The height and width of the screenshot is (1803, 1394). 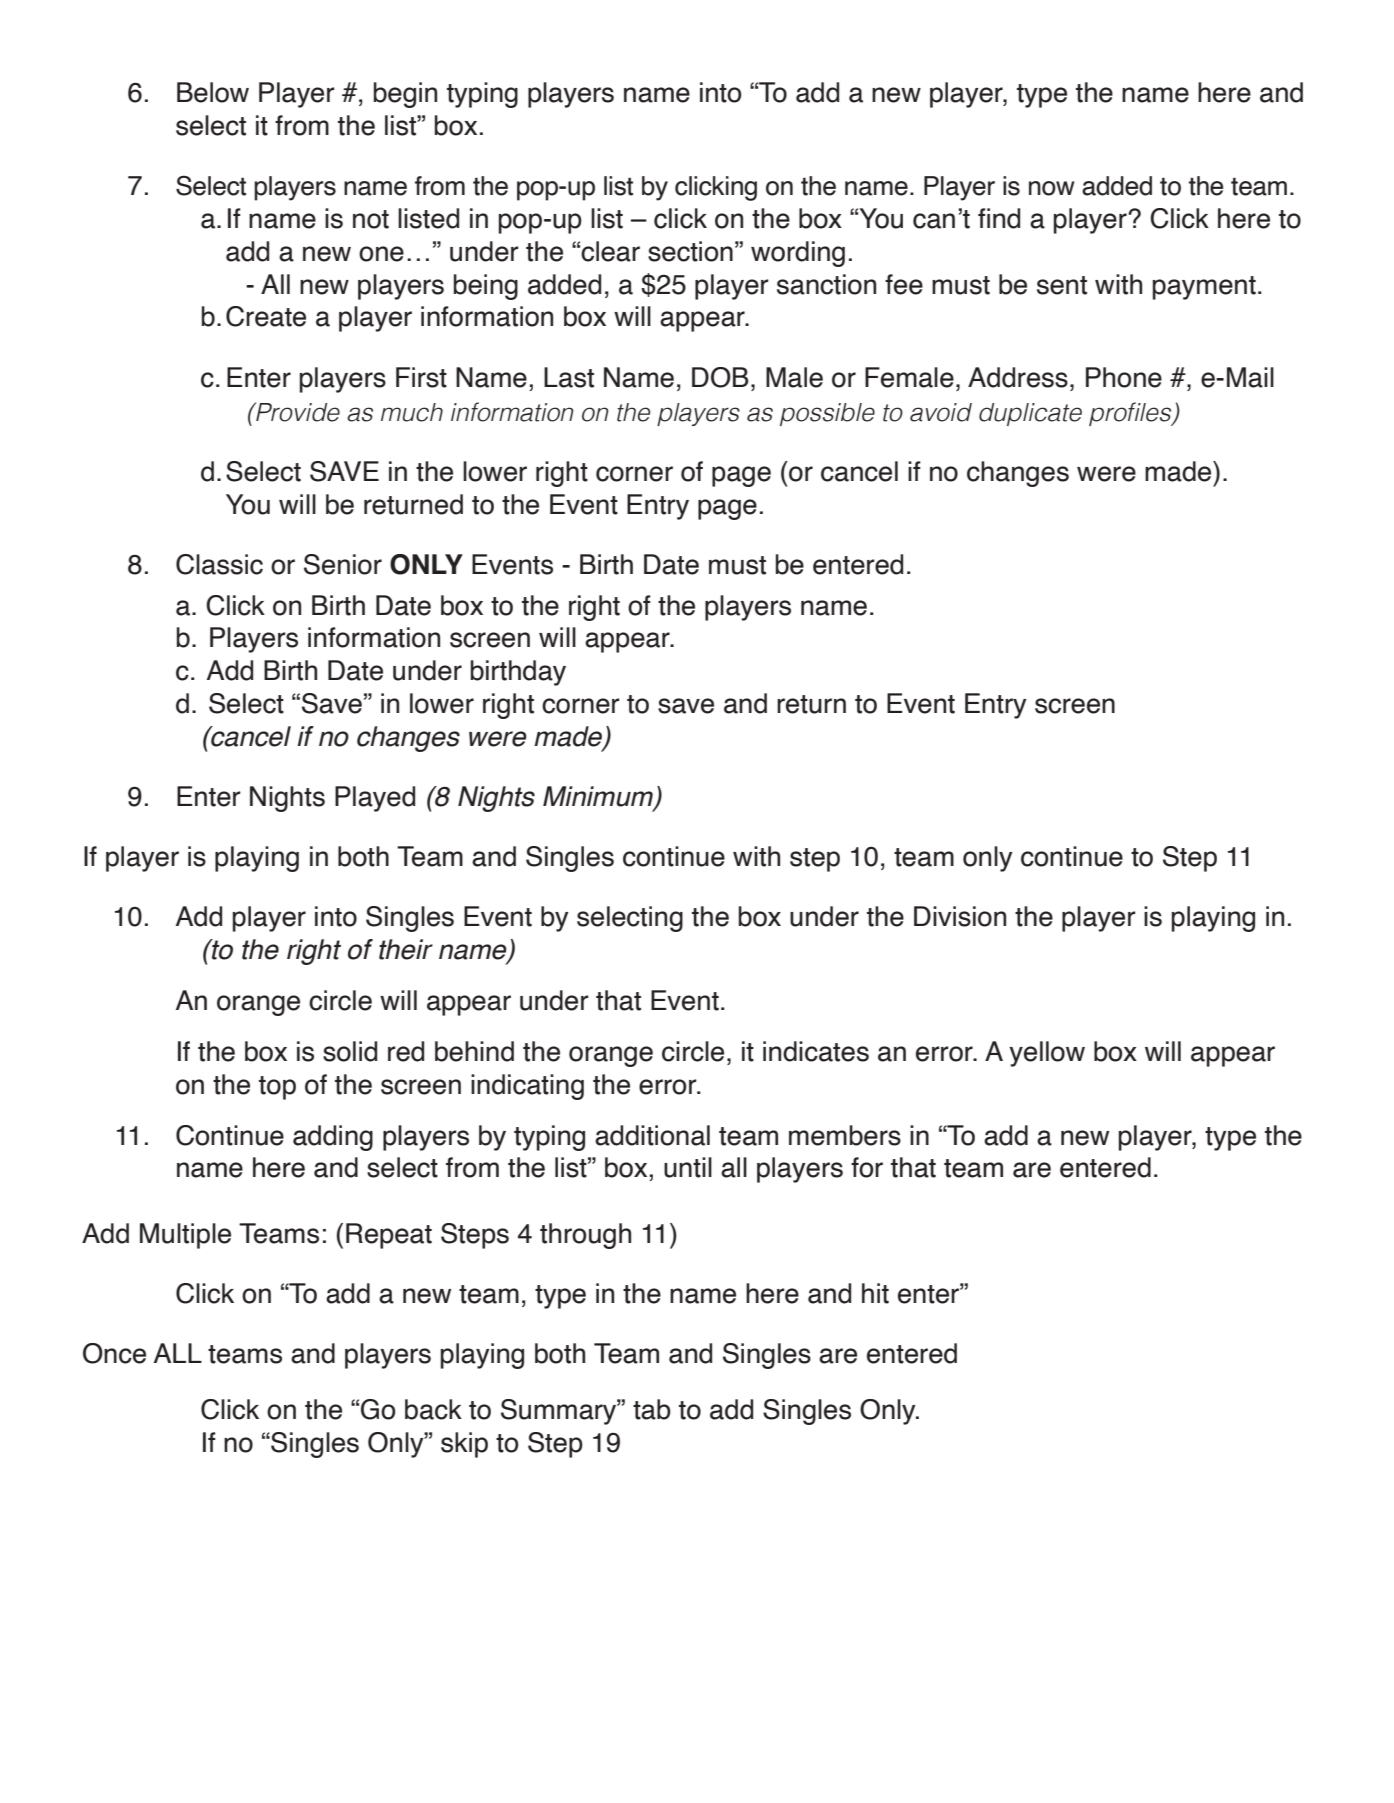 What do you see at coordinates (827, 414) in the screenshot?
I see `possible` at bounding box center [827, 414].
